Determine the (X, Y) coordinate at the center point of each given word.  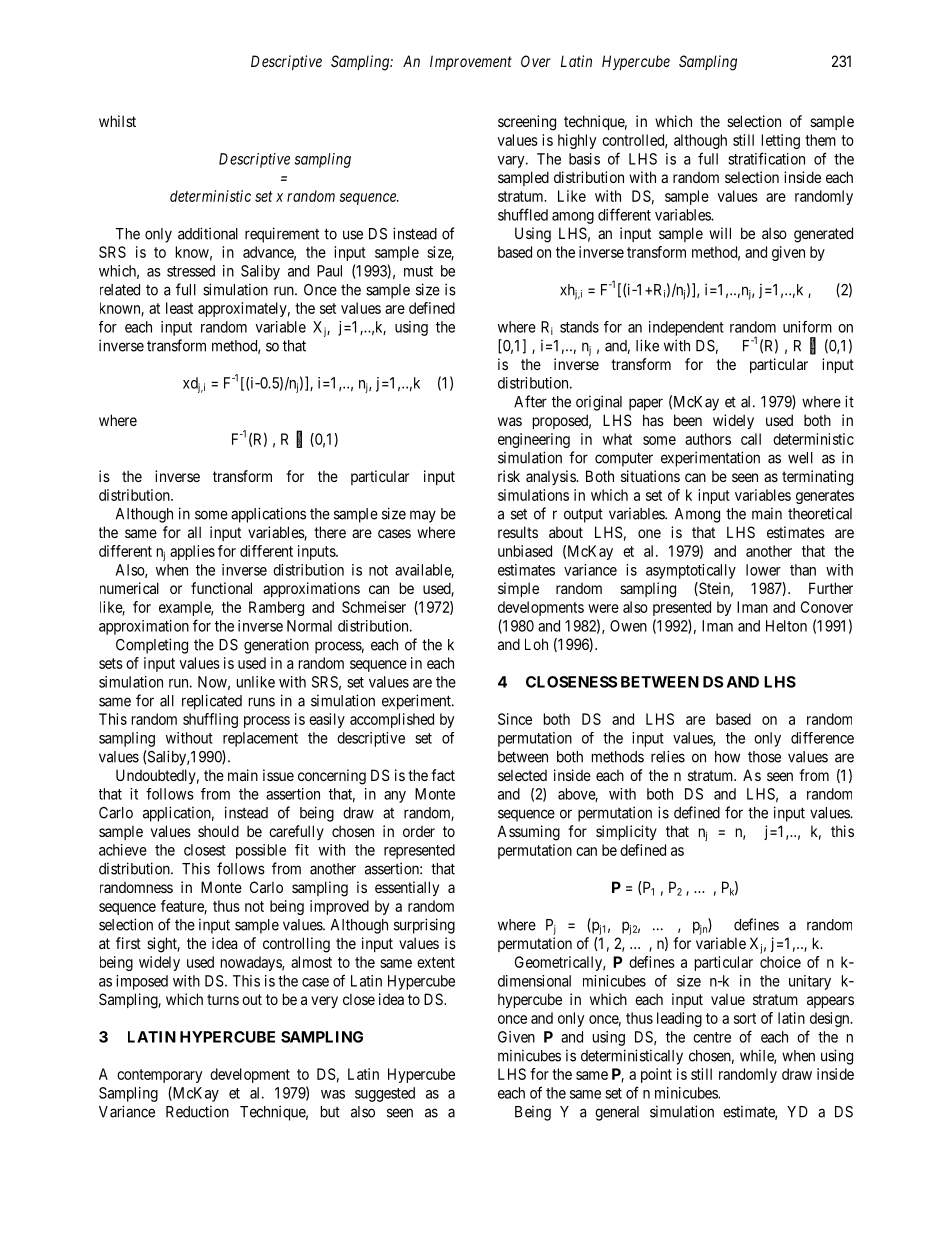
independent (686, 328)
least (179, 308)
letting (781, 141)
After (530, 401)
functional (221, 588)
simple (518, 589)
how (727, 757)
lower (763, 570)
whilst (117, 121)
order (419, 831)
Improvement (471, 62)
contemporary (159, 1076)
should (218, 831)
